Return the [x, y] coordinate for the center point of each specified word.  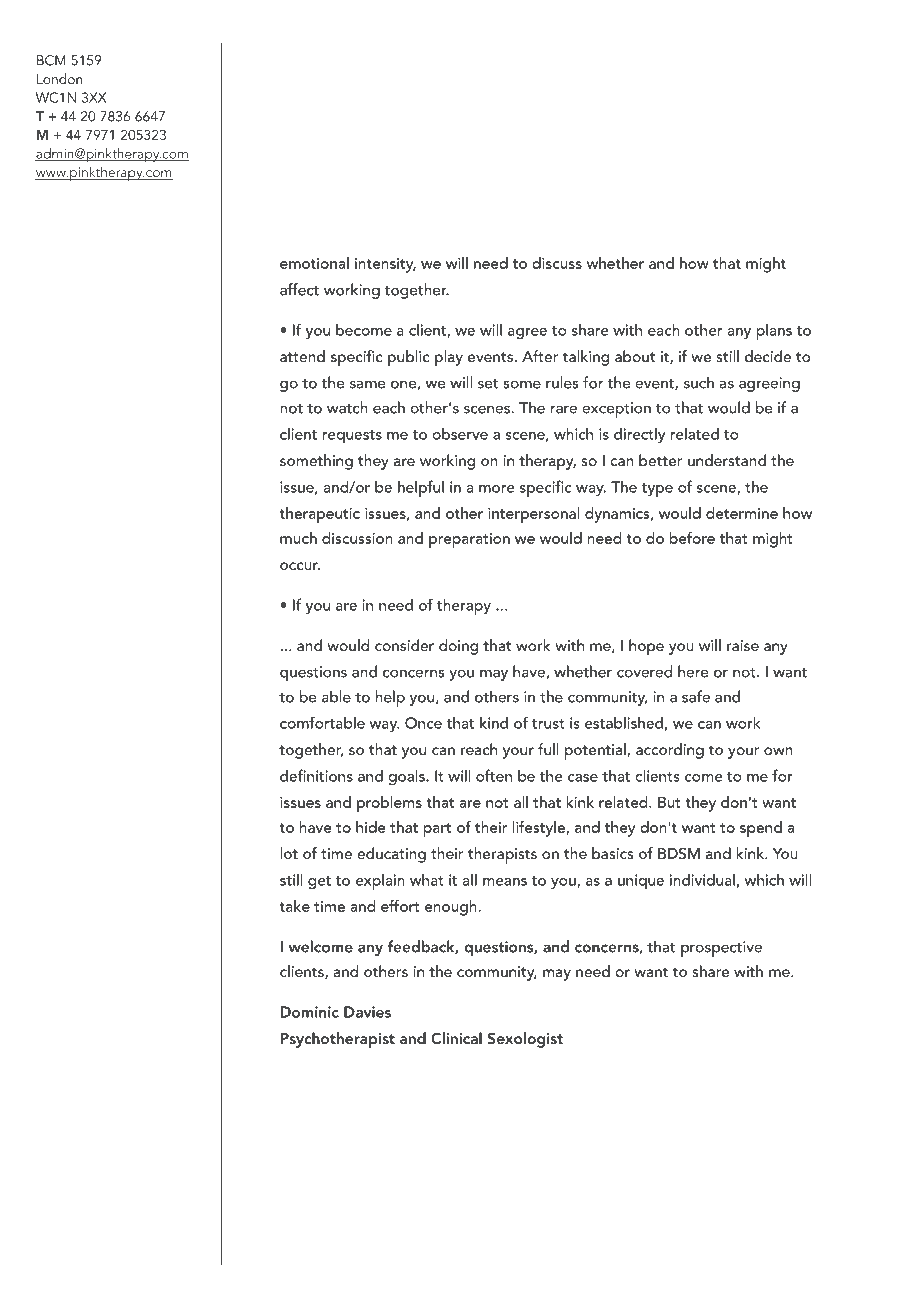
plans [774, 332]
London [59, 78]
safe [696, 696]
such [699, 382]
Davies [367, 1012]
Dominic [310, 1012]
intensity [385, 265]
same [368, 384]
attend [302, 356]
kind [494, 723]
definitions [316, 775]
